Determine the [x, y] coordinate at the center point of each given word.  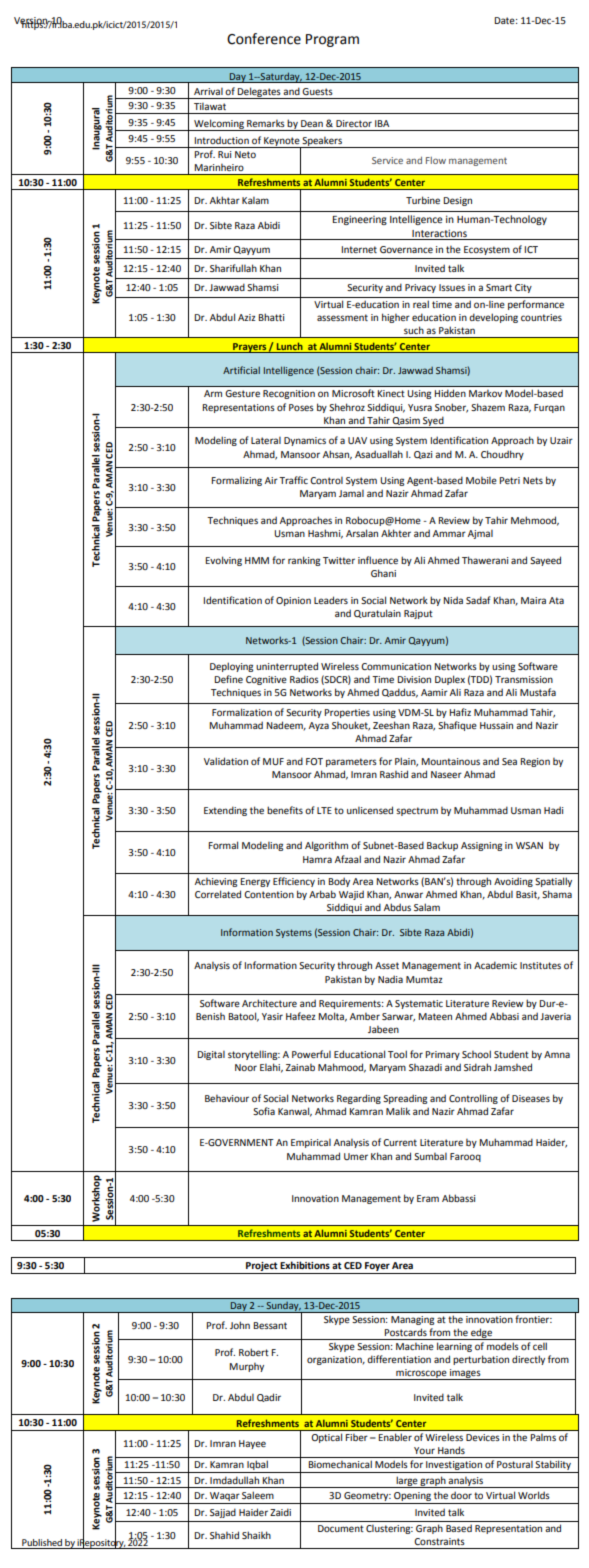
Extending [225, 811]
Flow [436, 160]
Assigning [481, 846]
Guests [317, 91]
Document [341, 1528]
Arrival [208, 91]
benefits [285, 810]
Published [42, 1544]
